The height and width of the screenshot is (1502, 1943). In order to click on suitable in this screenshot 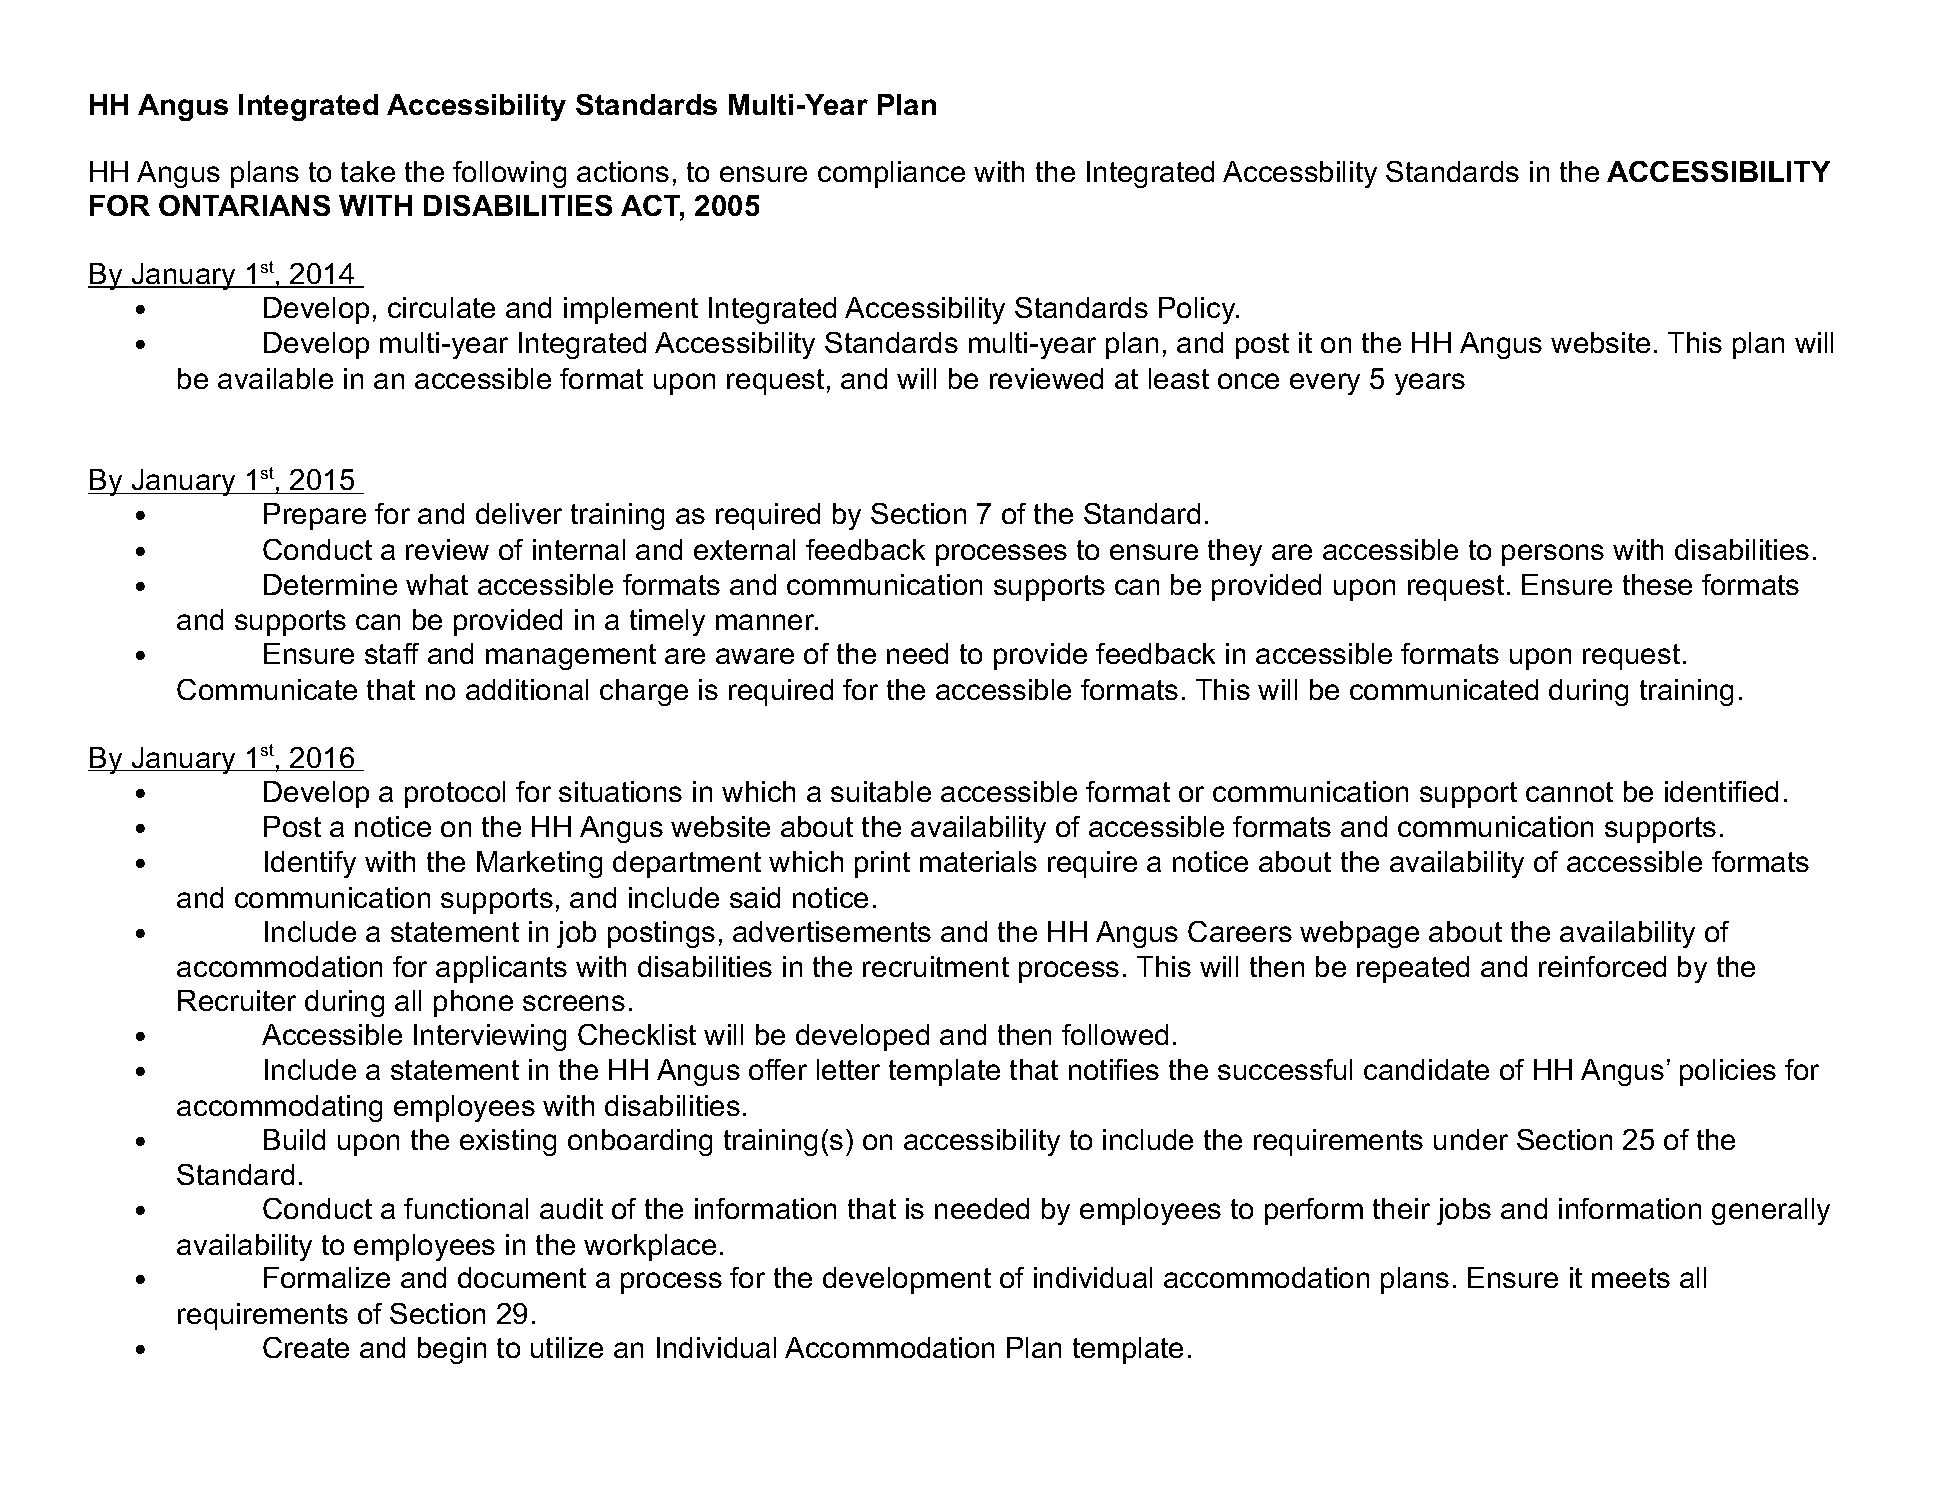, I will do `click(881, 791)`.
